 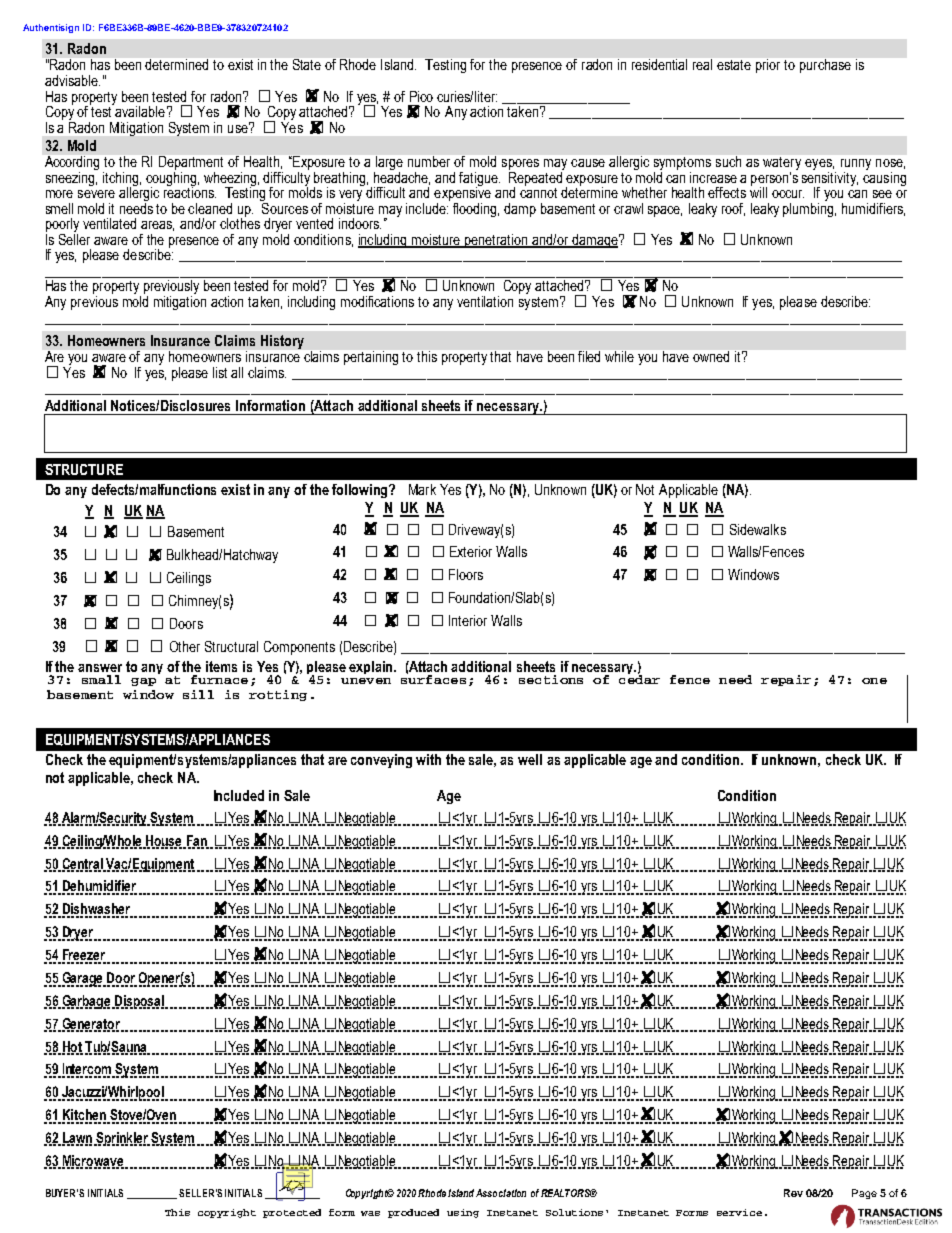 I want to click on Page, so click(x=864, y=1194).
